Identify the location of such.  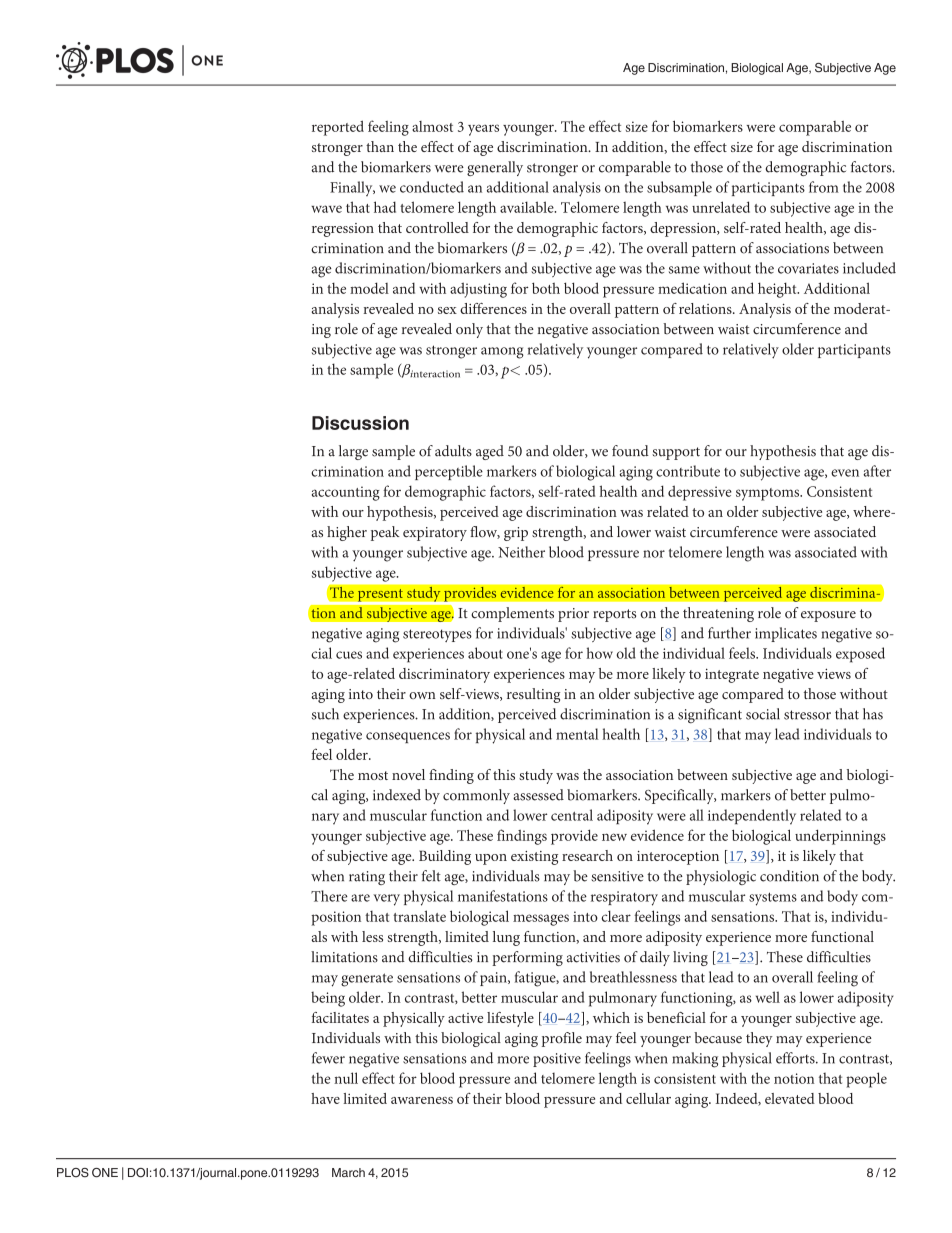
(325, 714).
